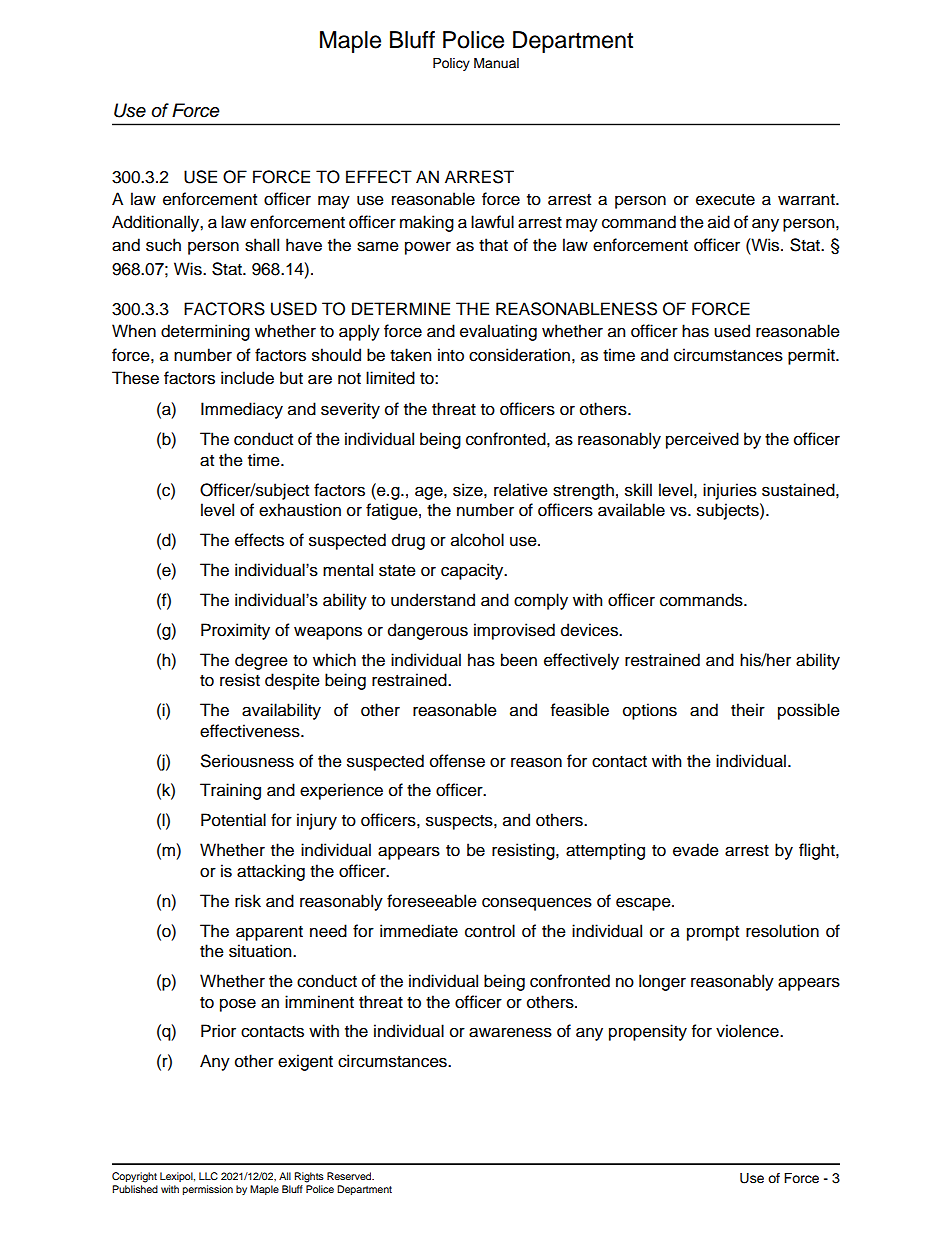 The width and height of the screenshot is (952, 1233). Describe the element at coordinates (514, 631) in the screenshot. I see `improvised` at that location.
